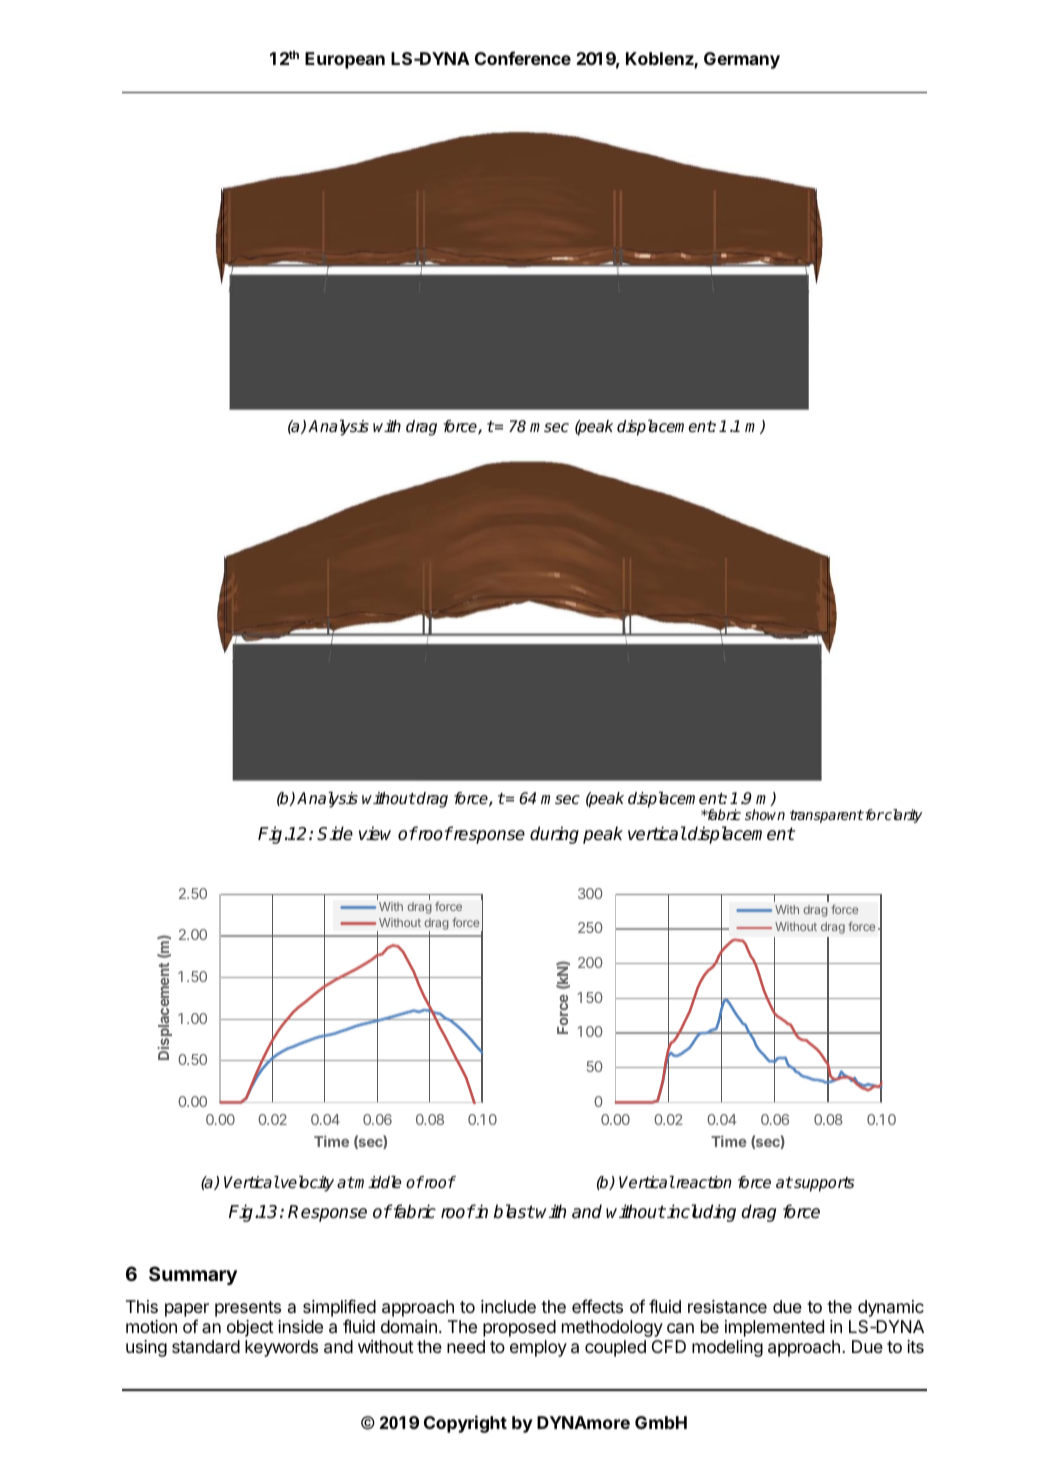  I want to click on Conference, so click(523, 58).
